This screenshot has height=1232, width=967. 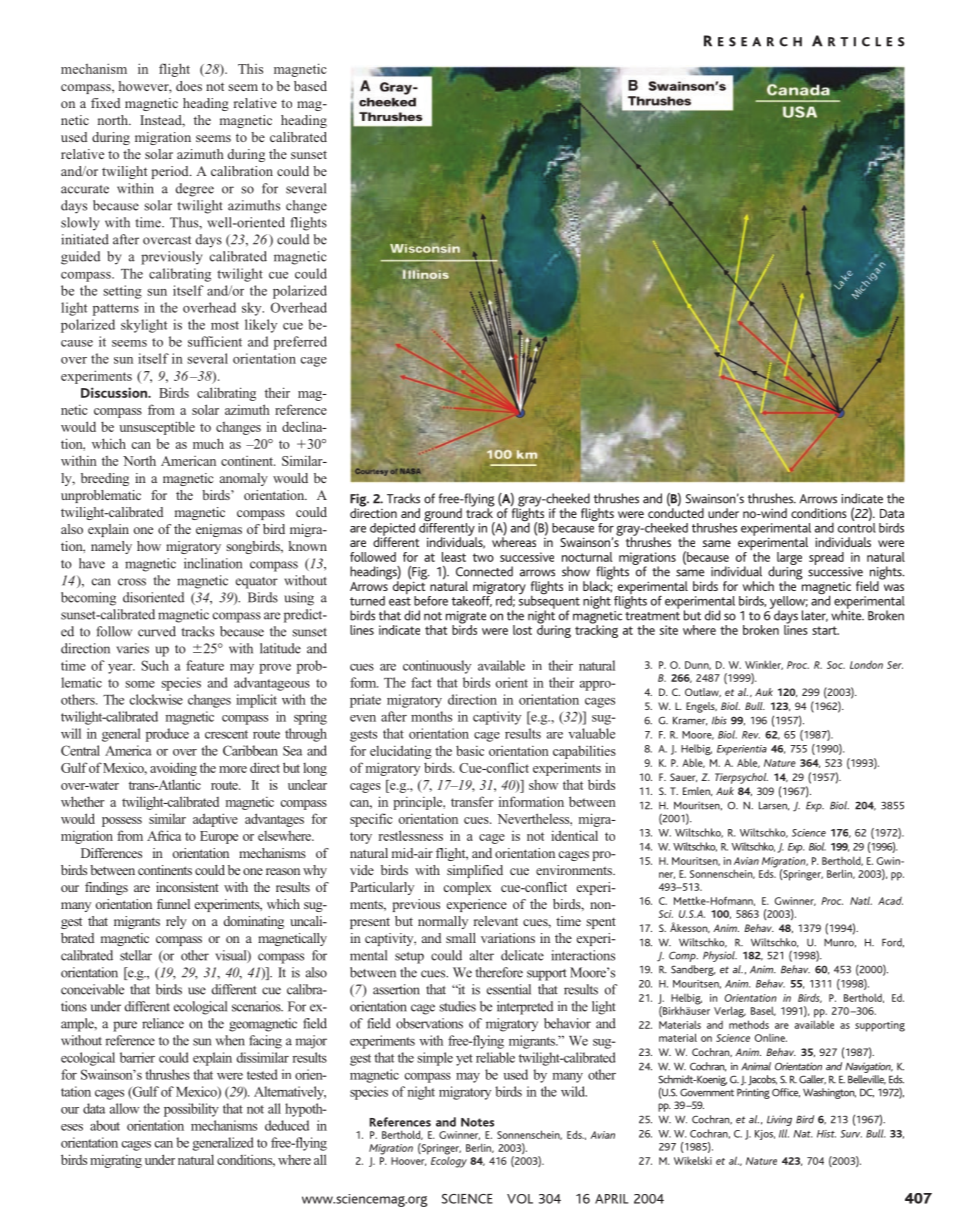 What do you see at coordinates (310, 86) in the screenshot?
I see `based` at bounding box center [310, 86].
